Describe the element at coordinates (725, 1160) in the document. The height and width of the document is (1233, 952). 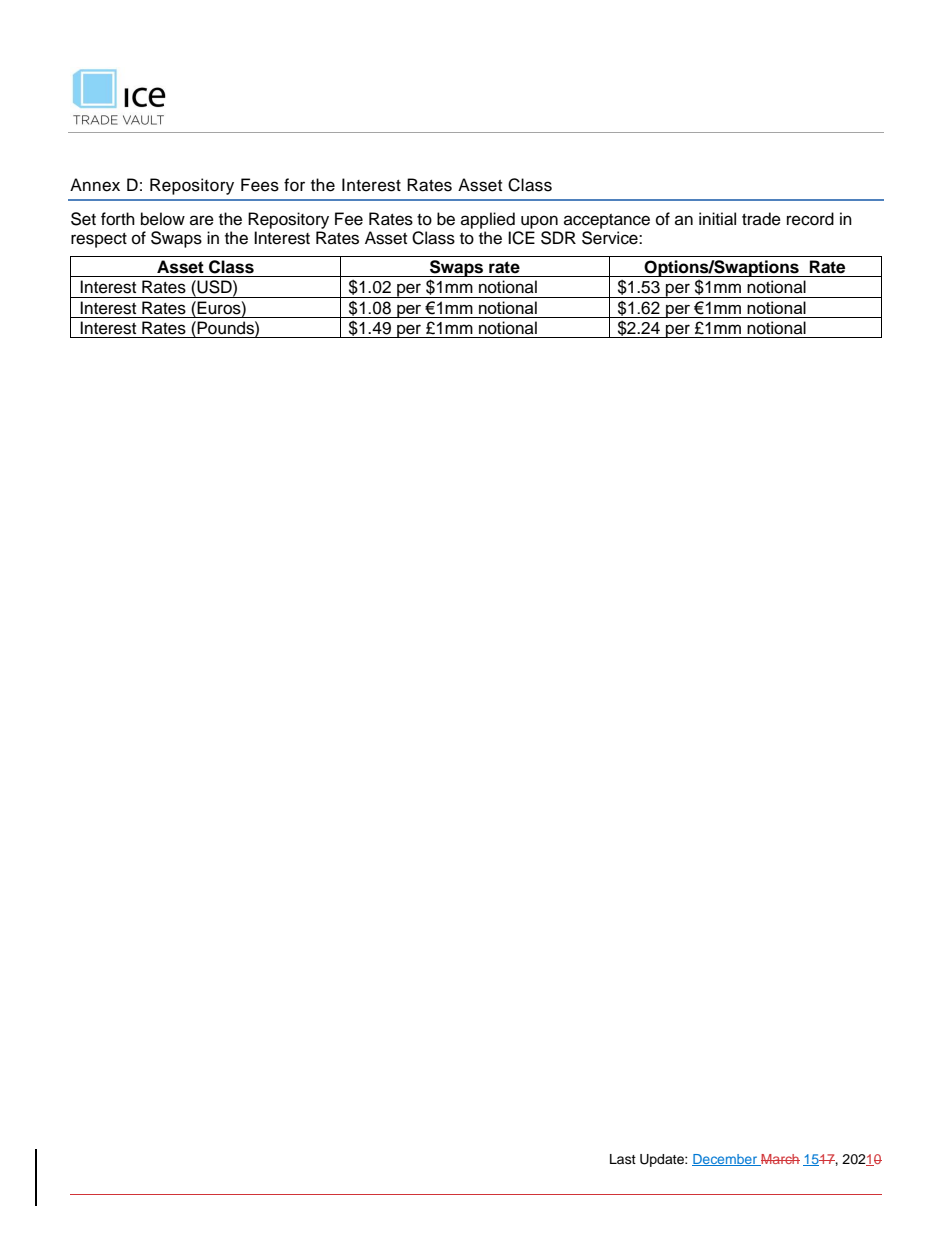
I see `December` at that location.
